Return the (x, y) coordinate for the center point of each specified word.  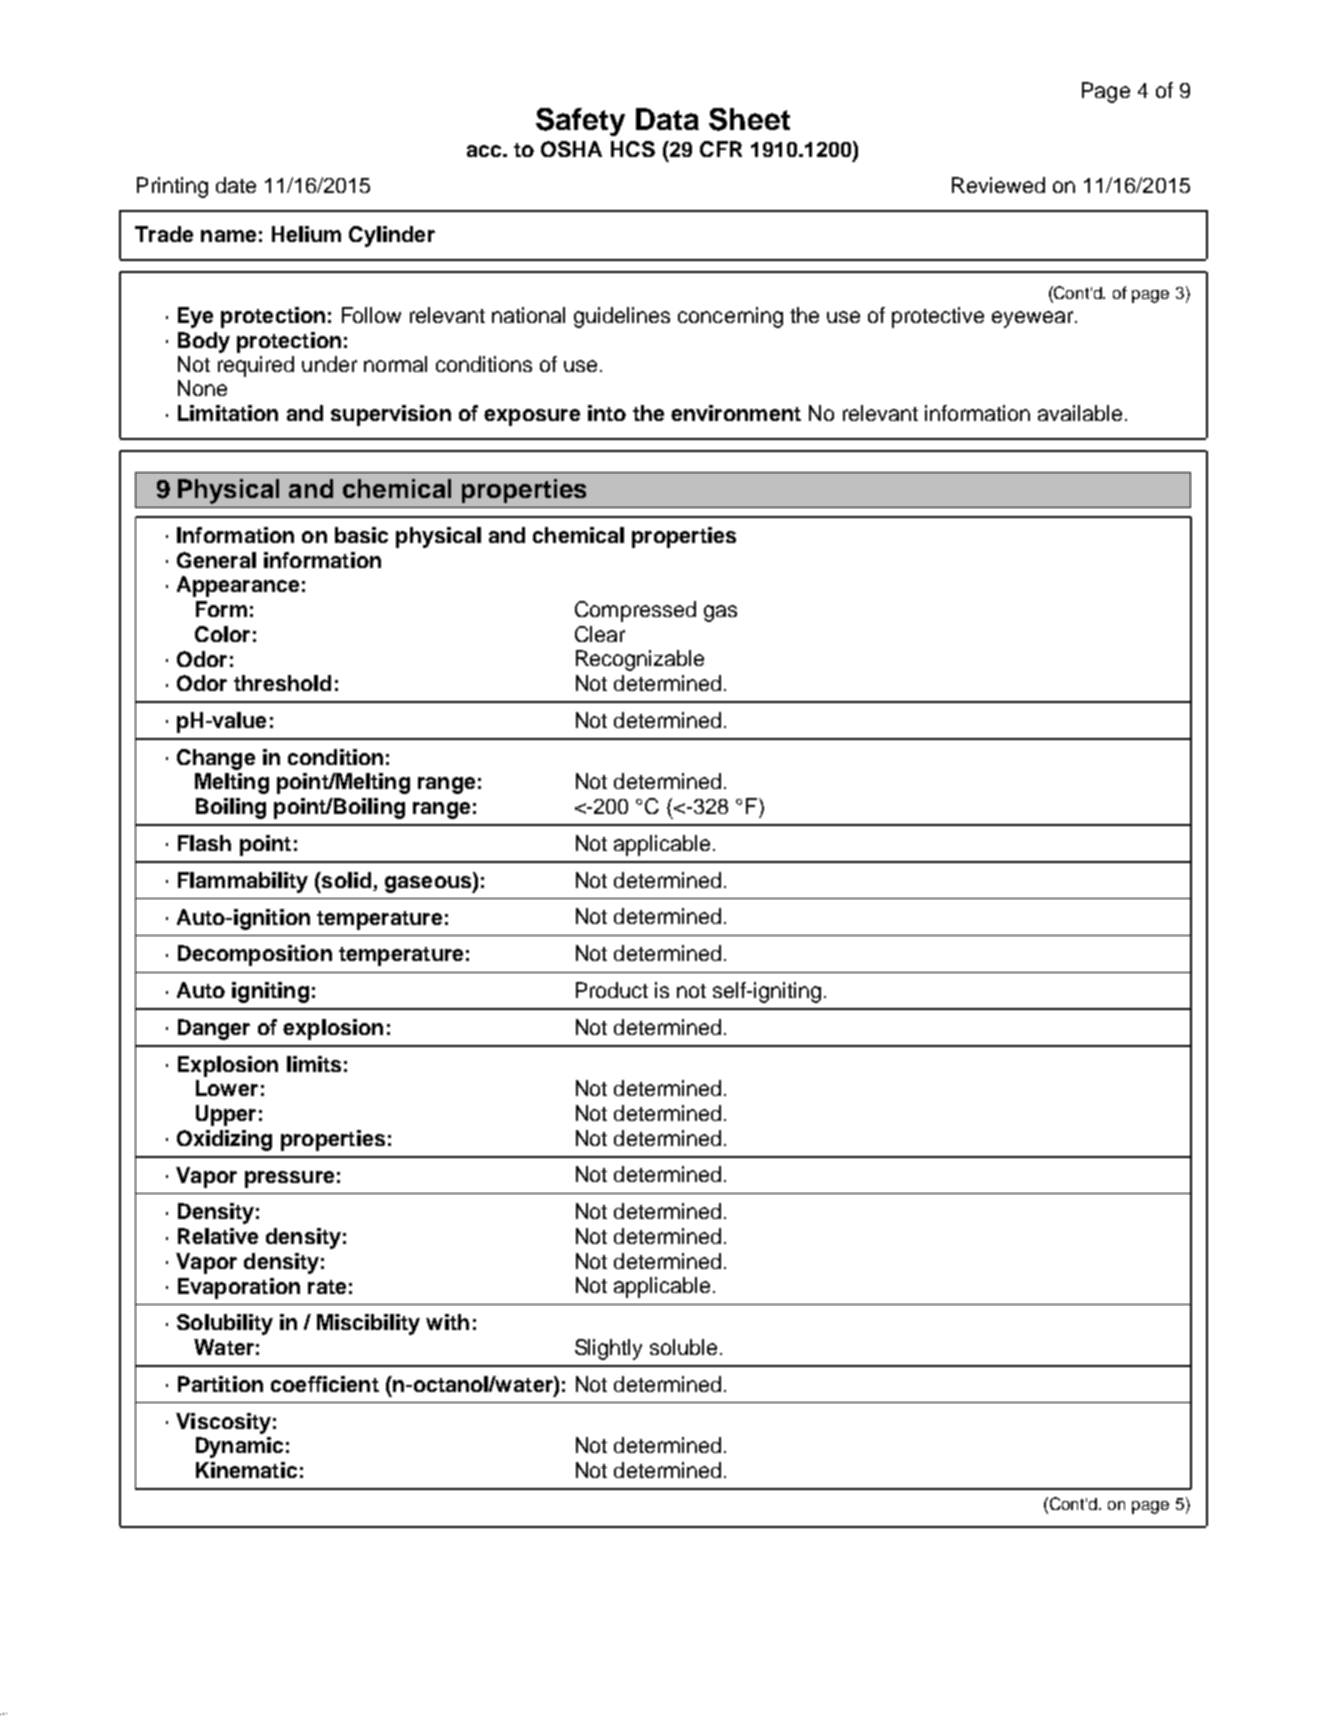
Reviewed (998, 185)
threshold (282, 683)
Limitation (228, 413)
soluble (683, 1347)
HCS (633, 149)
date (236, 185)
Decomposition (255, 955)
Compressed (635, 611)
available (1080, 413)
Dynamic (239, 1447)
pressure (289, 1179)
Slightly (608, 1349)
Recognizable (640, 660)
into (607, 413)
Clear (600, 634)
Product (612, 990)
